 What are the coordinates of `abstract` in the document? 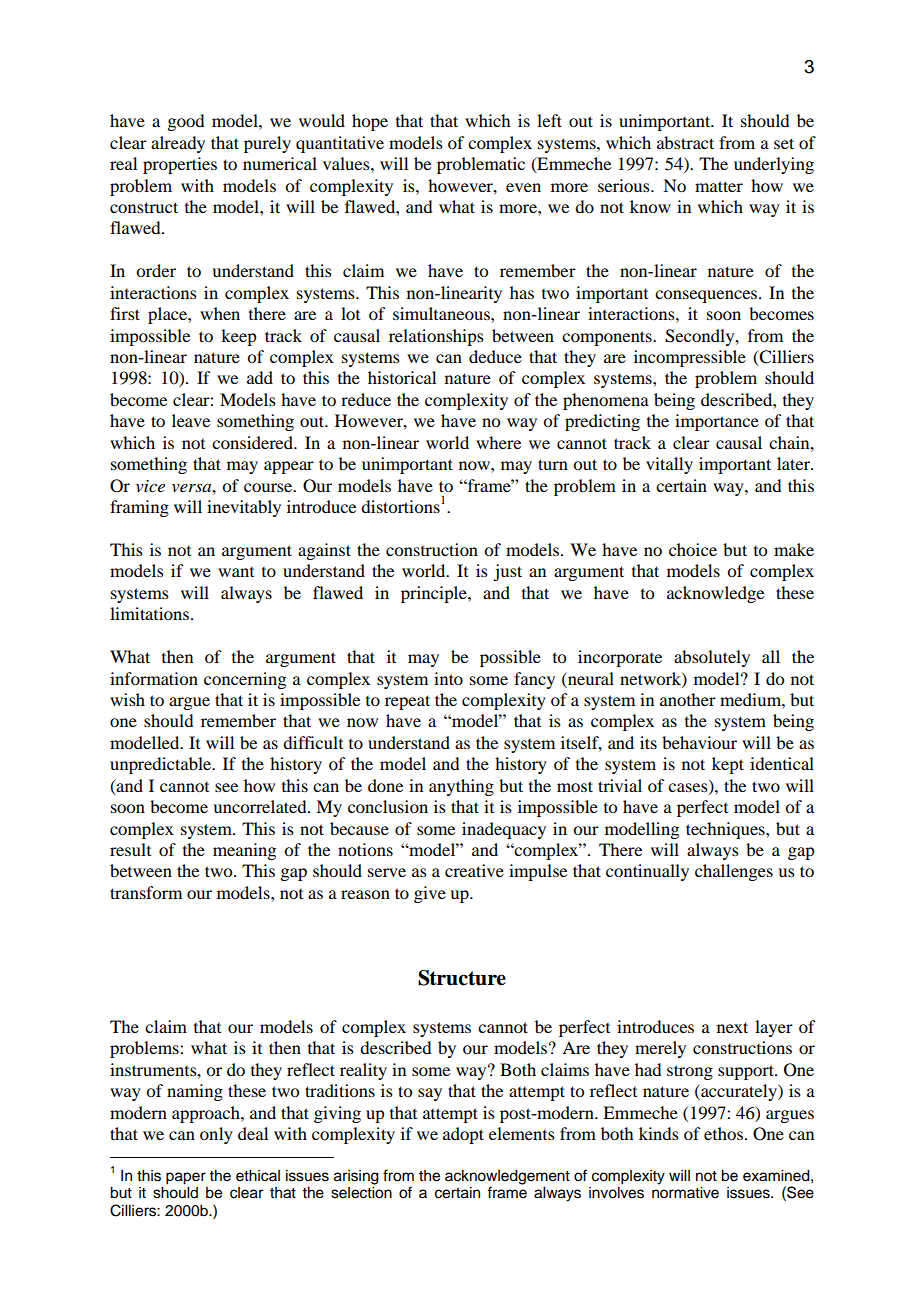 It's located at (685, 142).
